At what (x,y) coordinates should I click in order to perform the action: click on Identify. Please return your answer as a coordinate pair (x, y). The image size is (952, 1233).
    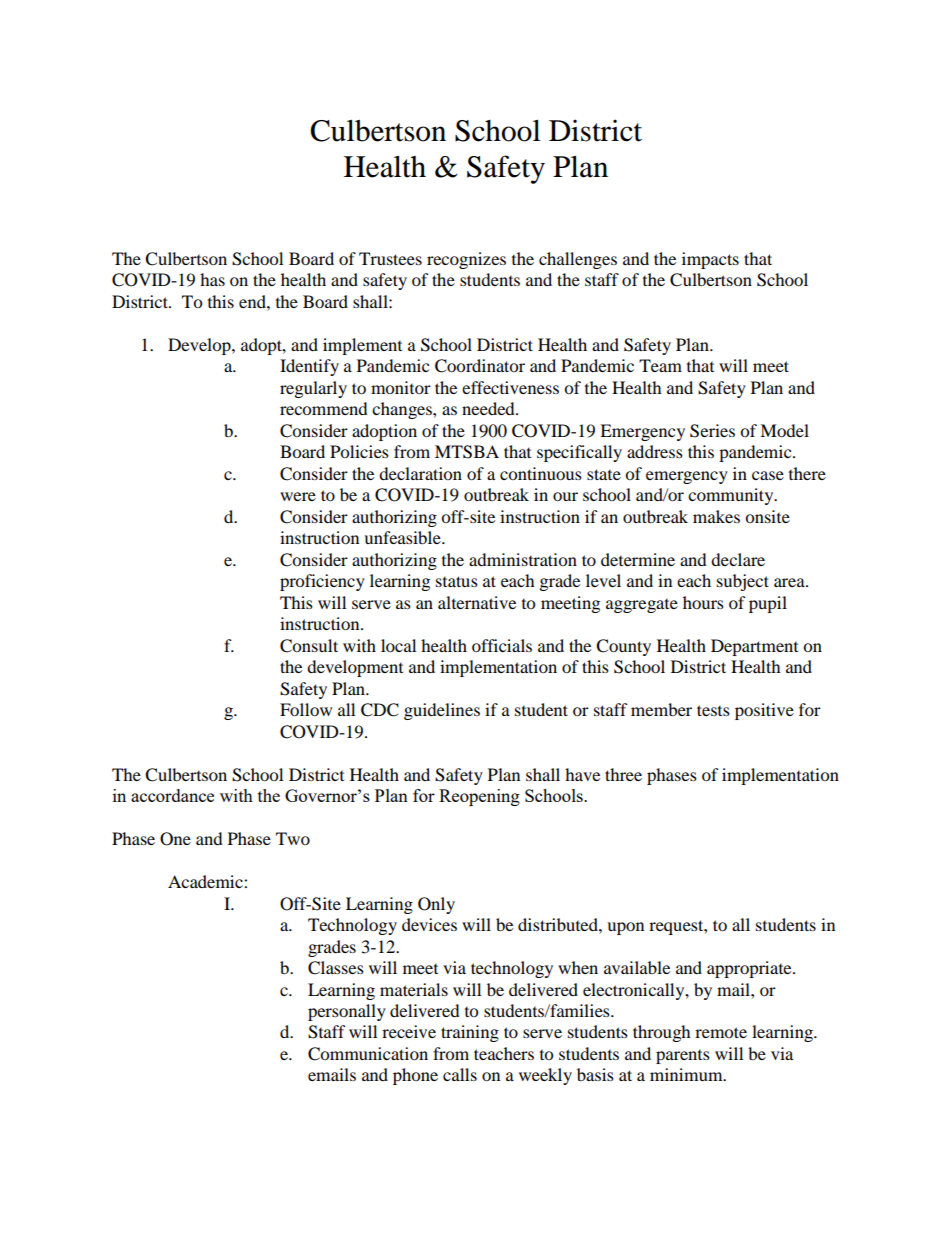
    Looking at the image, I should click on (309, 367).
